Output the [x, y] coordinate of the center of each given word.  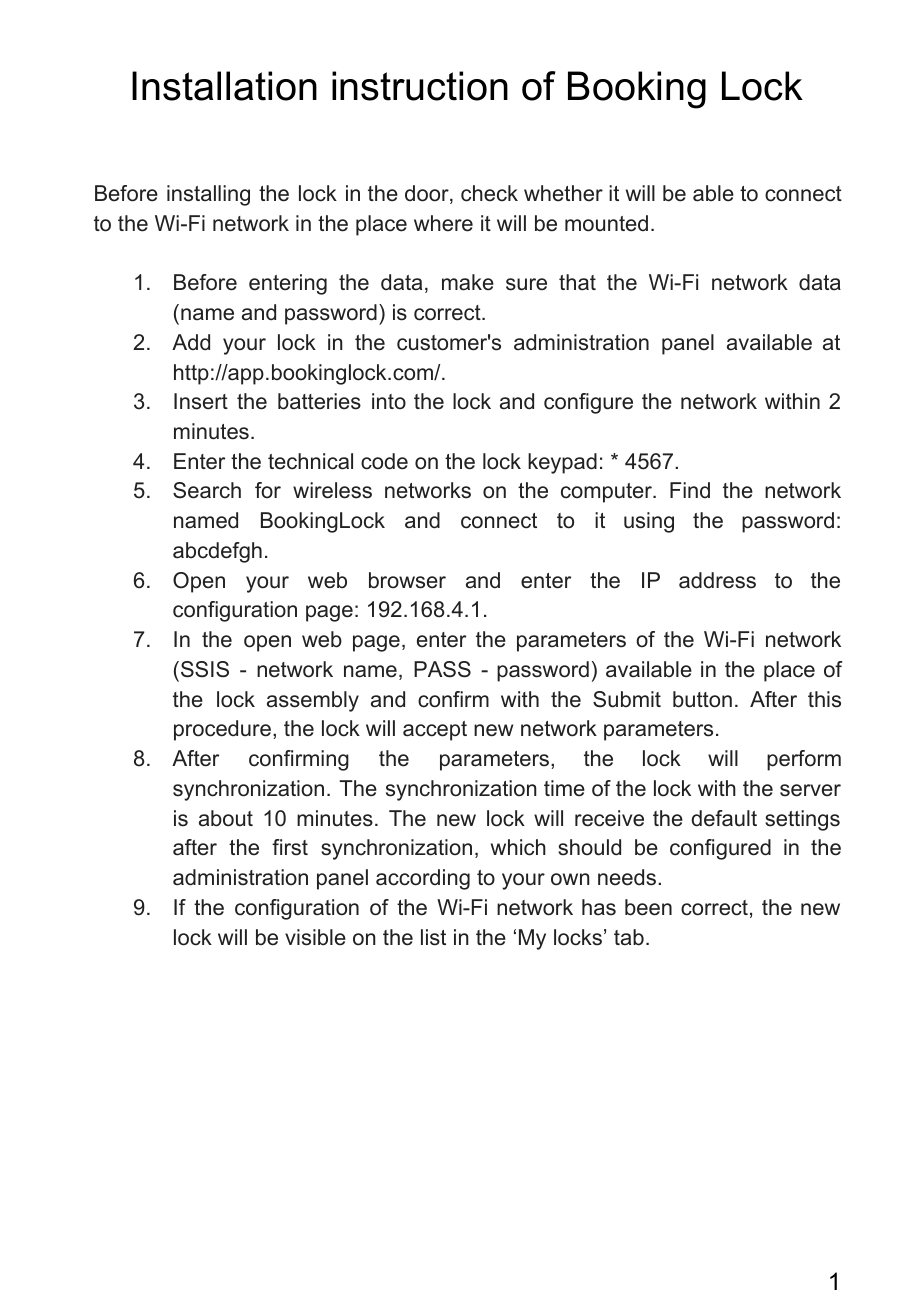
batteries [319, 401]
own [570, 879]
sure [526, 284]
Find [690, 490]
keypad [562, 463]
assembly [313, 701]
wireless [332, 490]
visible [315, 937]
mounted [606, 223]
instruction [420, 86]
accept [435, 731]
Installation [224, 86]
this [824, 699]
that [577, 282]
